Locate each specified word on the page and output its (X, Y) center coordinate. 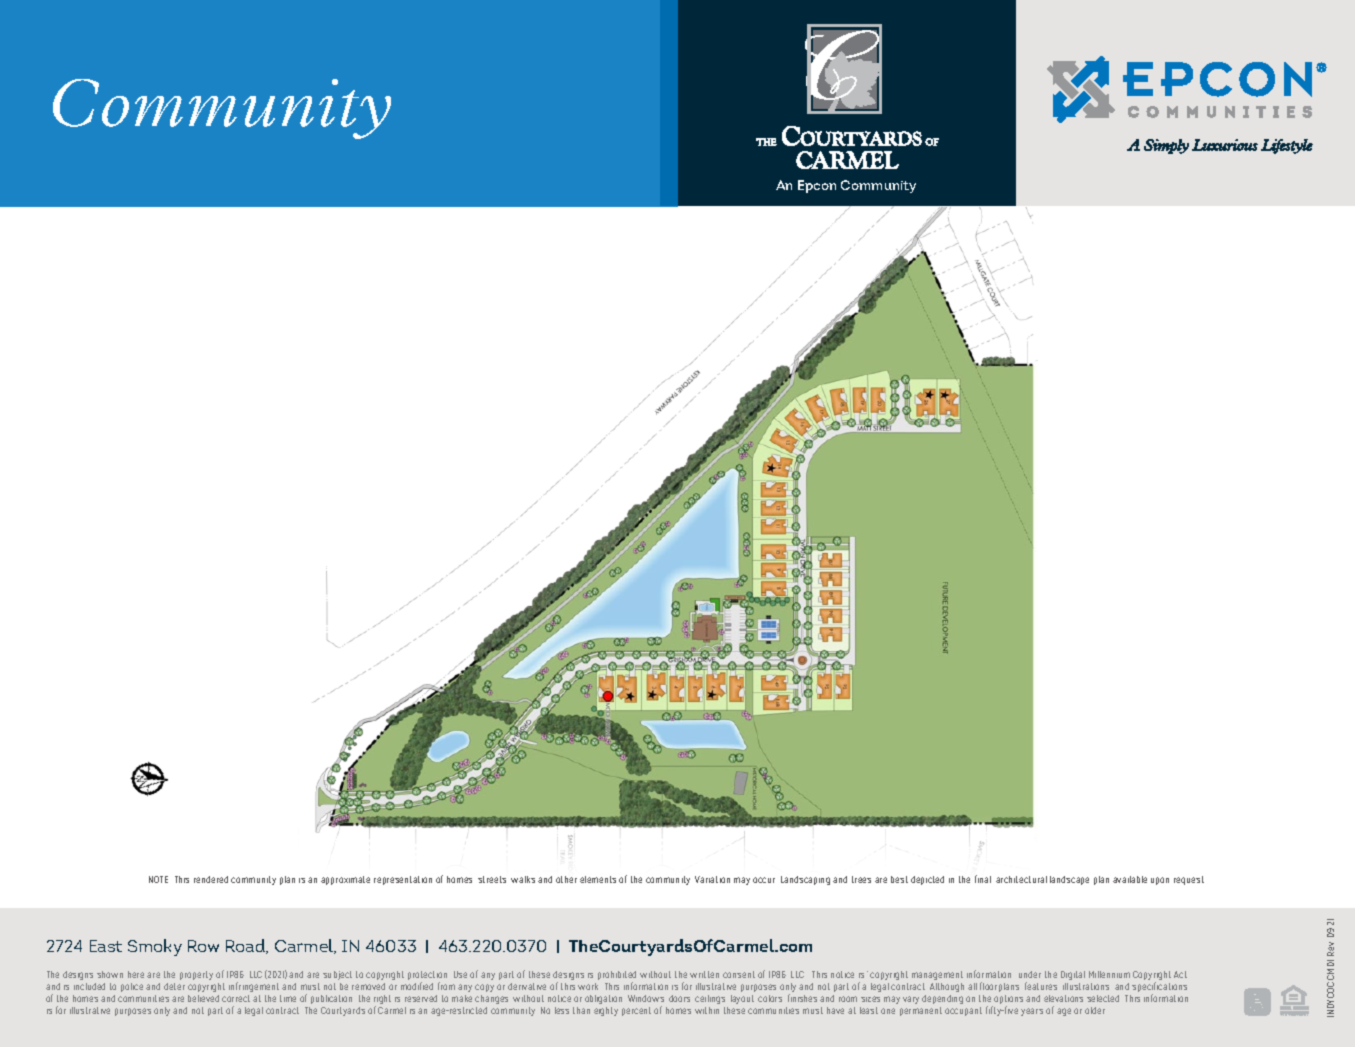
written (704, 974)
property (196, 975)
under (1030, 974)
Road (246, 946)
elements (598, 879)
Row (203, 946)
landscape (1069, 880)
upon (1160, 881)
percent (636, 1011)
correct (236, 998)
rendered (211, 879)
